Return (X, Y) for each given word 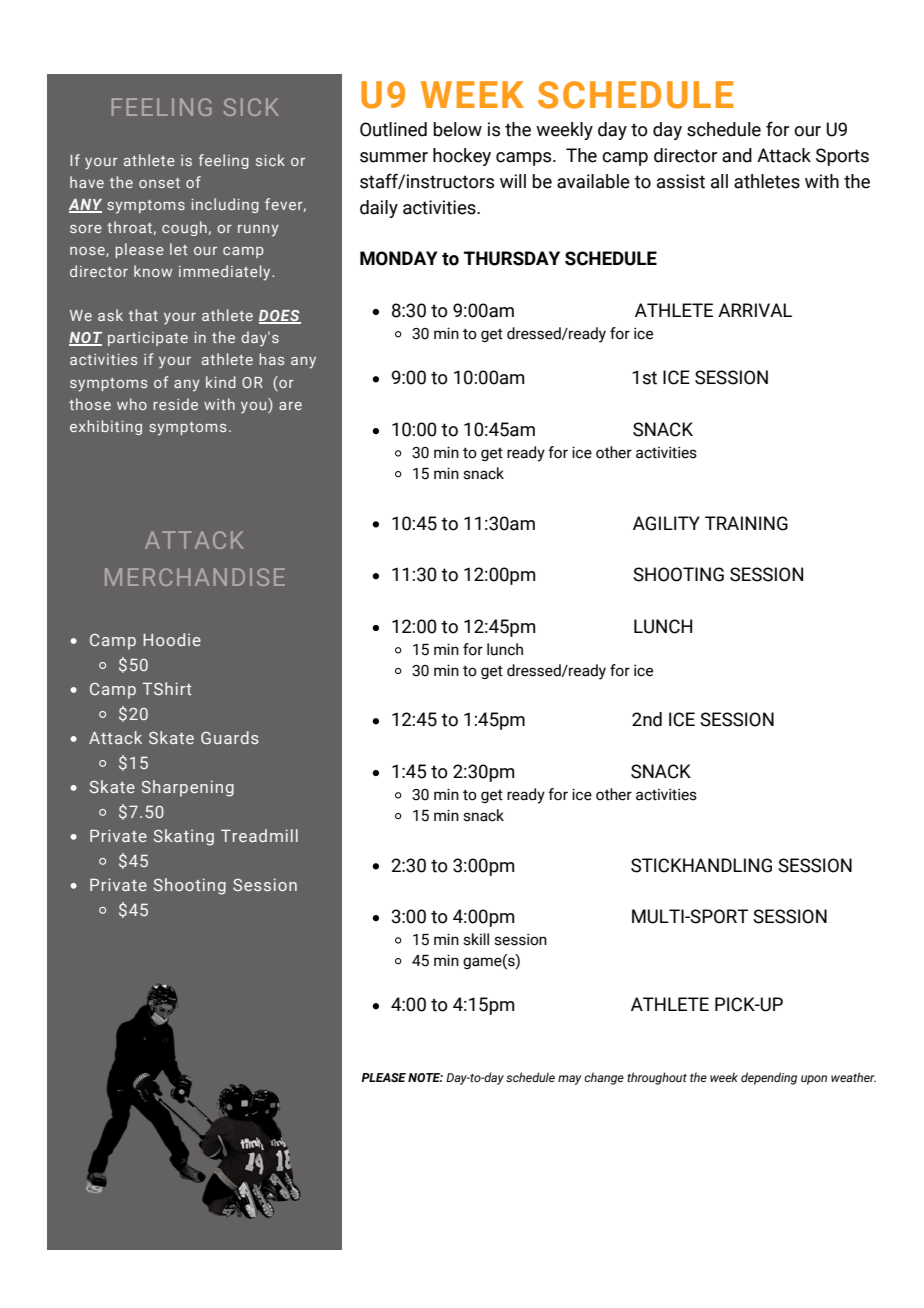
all (719, 181)
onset (159, 183)
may (570, 1080)
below (457, 129)
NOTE (425, 1077)
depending (769, 1078)
